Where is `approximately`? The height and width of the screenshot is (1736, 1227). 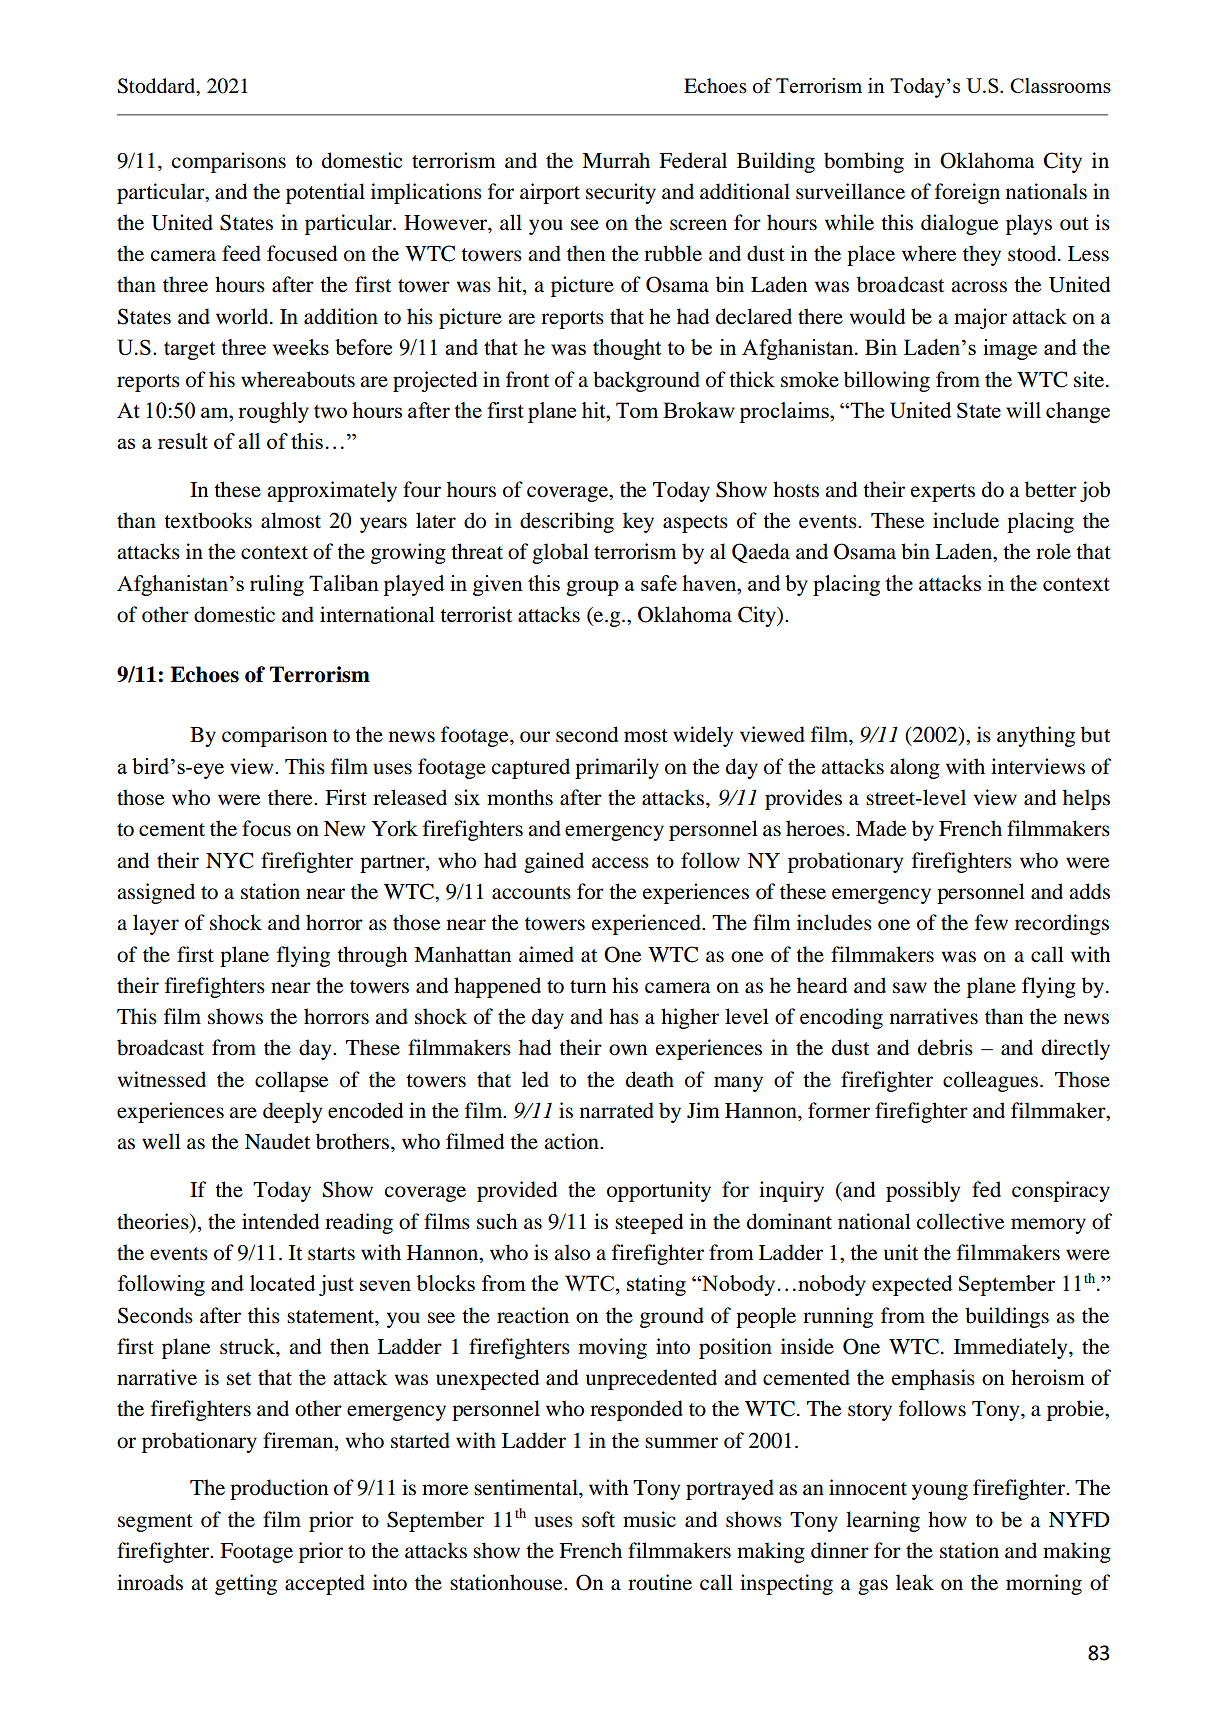 approximately is located at coordinates (332, 491).
